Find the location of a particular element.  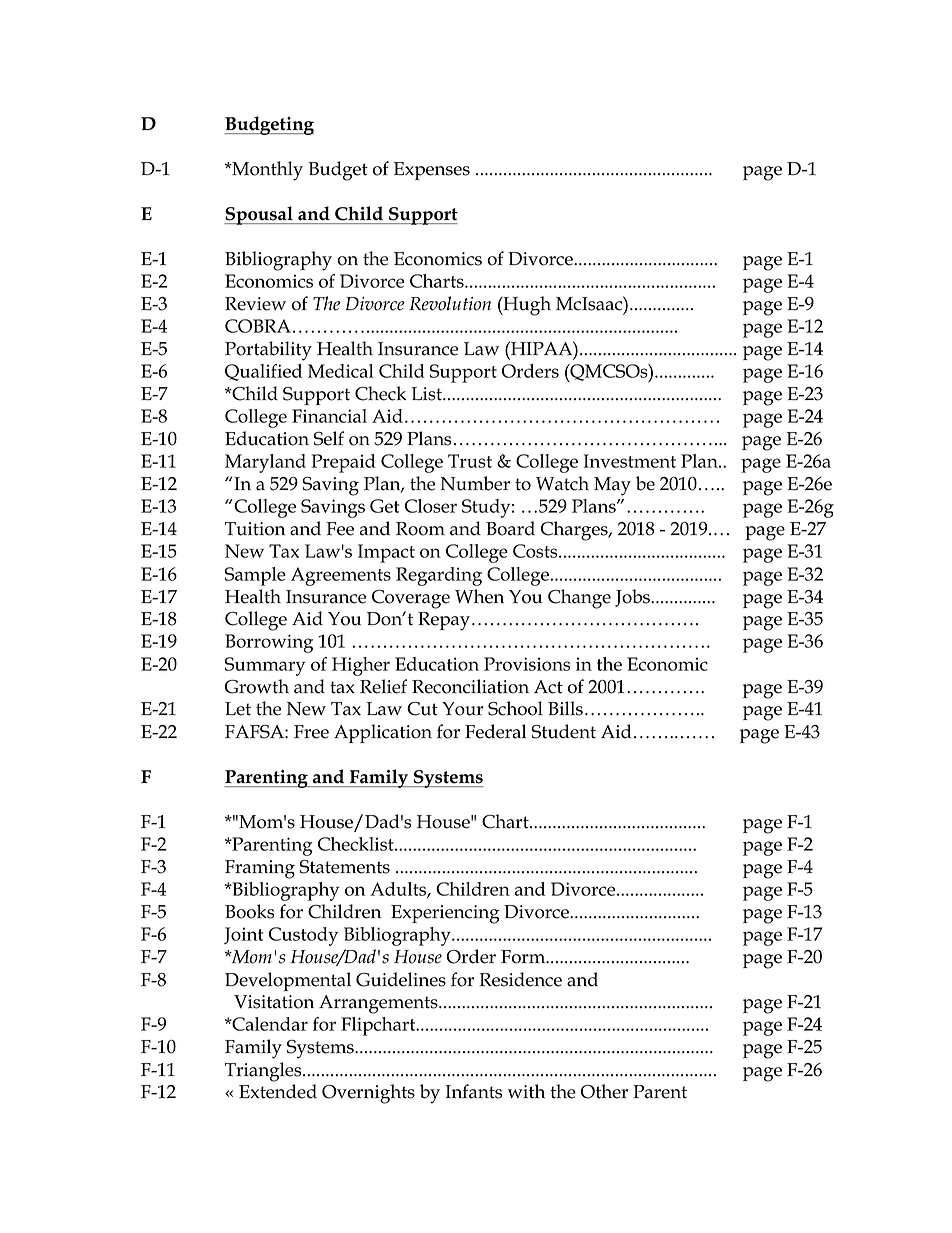

Expenses is located at coordinates (432, 171).
